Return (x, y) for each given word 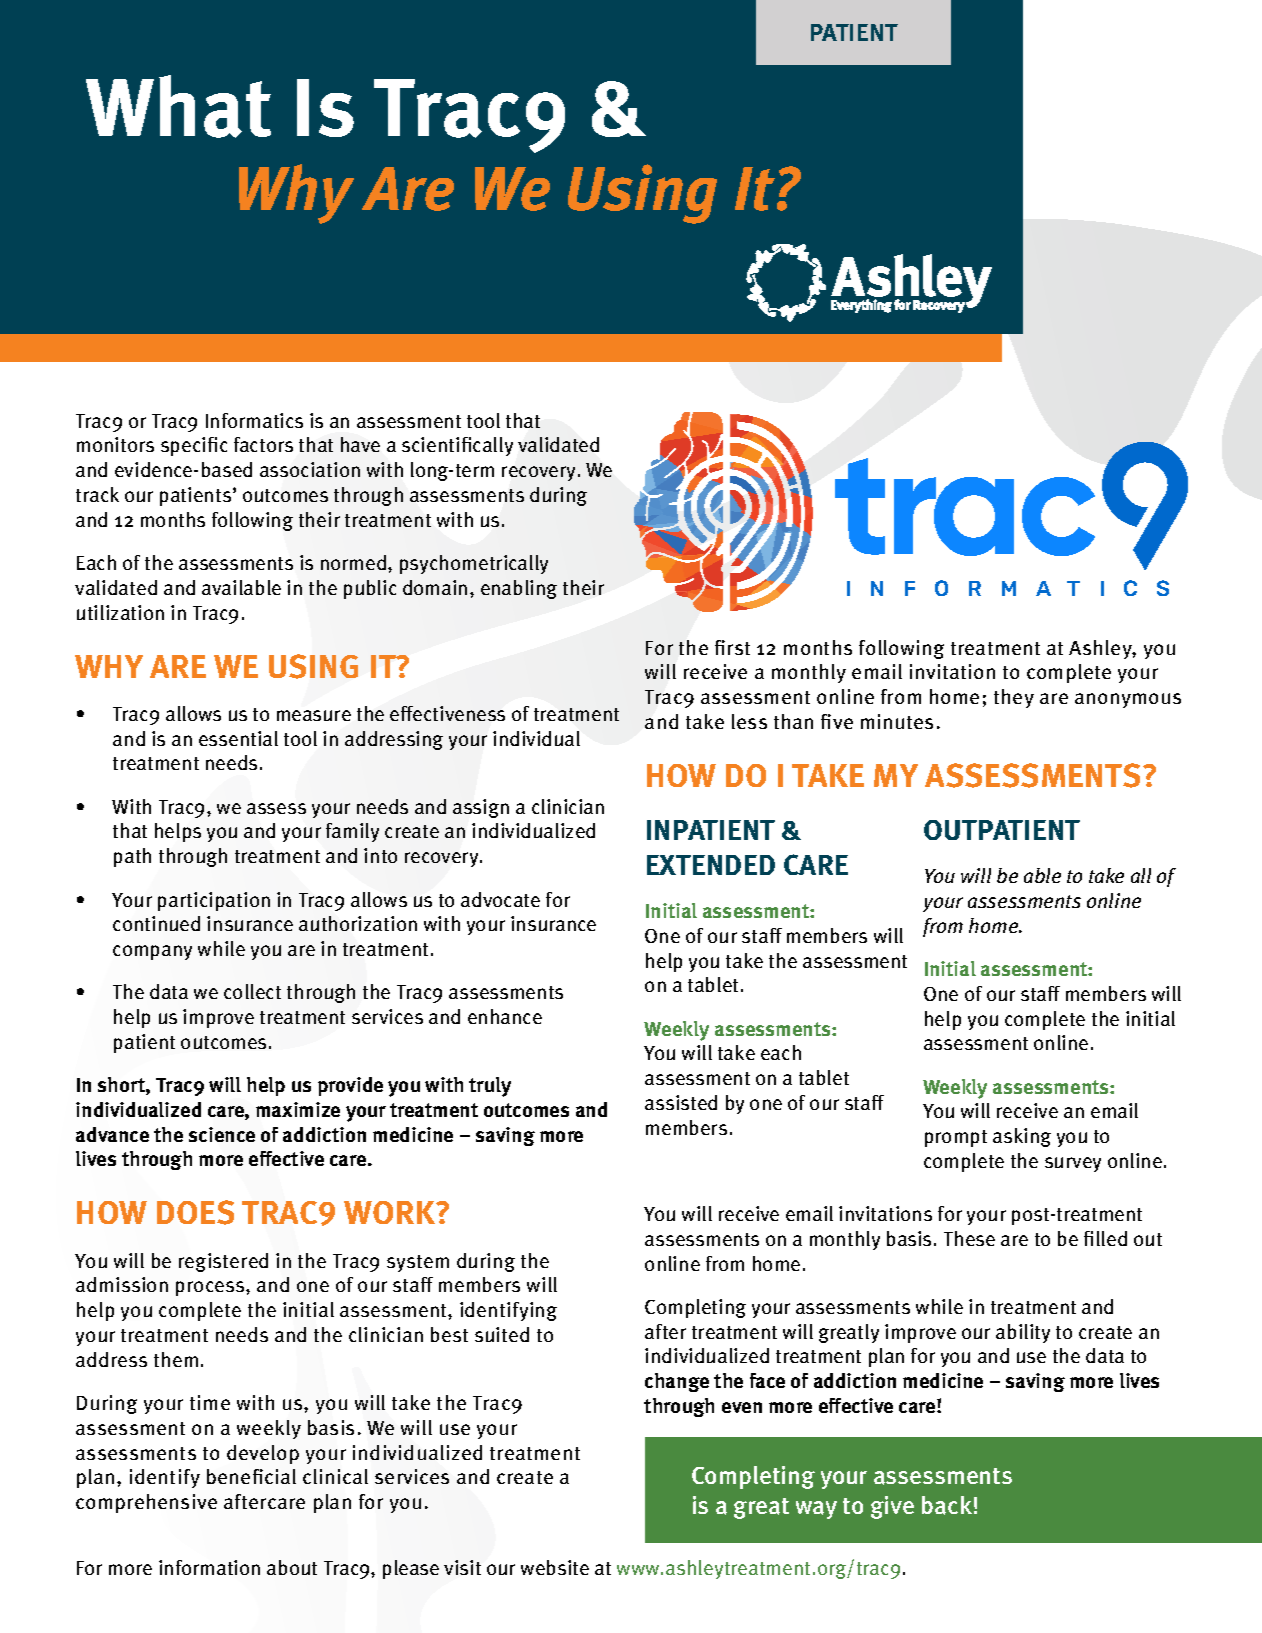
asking (1022, 1137)
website (555, 1567)
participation (214, 901)
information (209, 1567)
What (178, 106)
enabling (519, 589)
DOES (195, 1212)
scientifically (457, 446)
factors (263, 444)
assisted (681, 1102)
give (892, 1507)
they (1014, 698)
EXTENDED (711, 865)
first (732, 647)
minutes (897, 721)
